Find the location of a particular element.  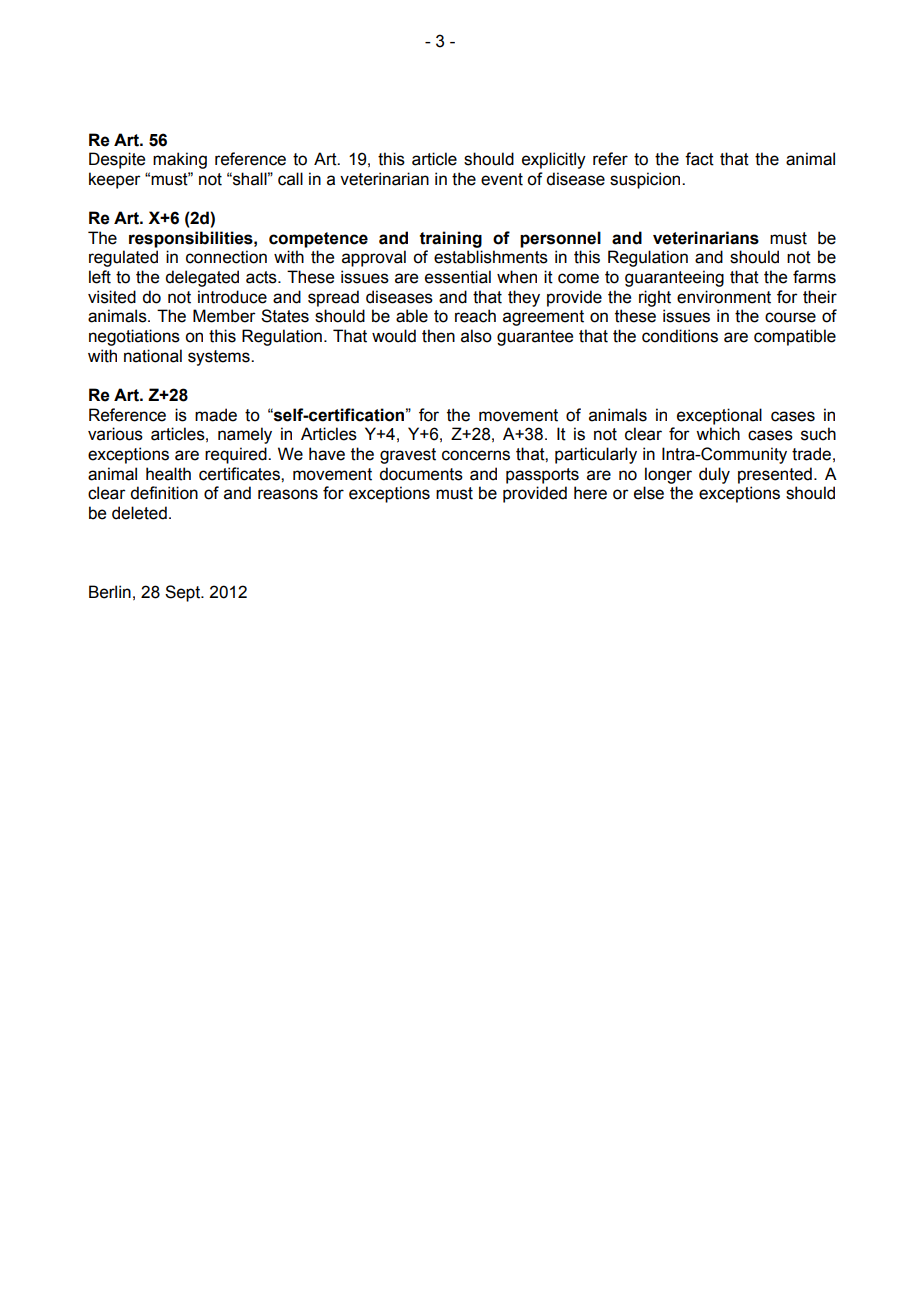

Sept is located at coordinates (183, 593).
